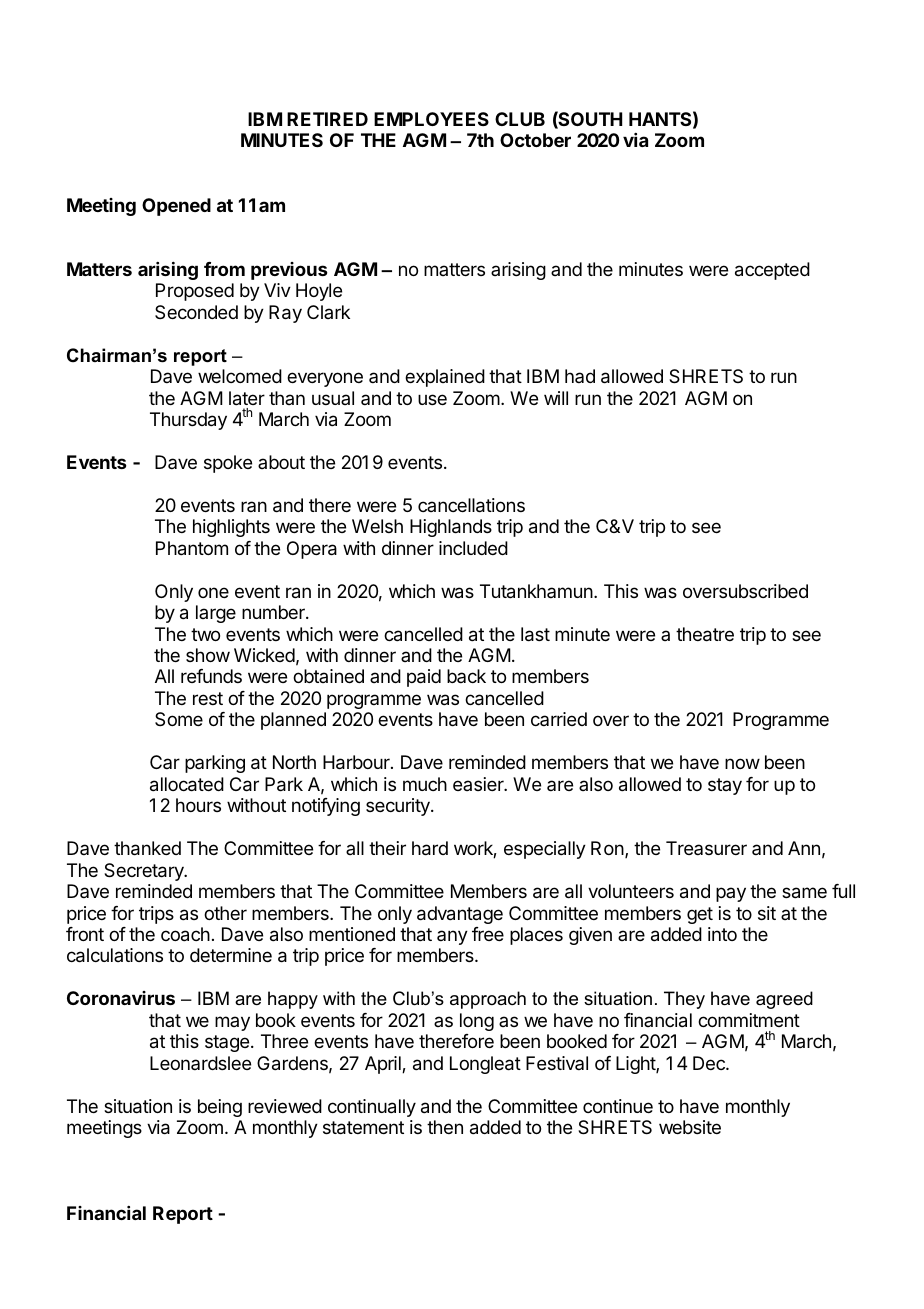  I want to click on EMPLOYEES, so click(431, 119).
